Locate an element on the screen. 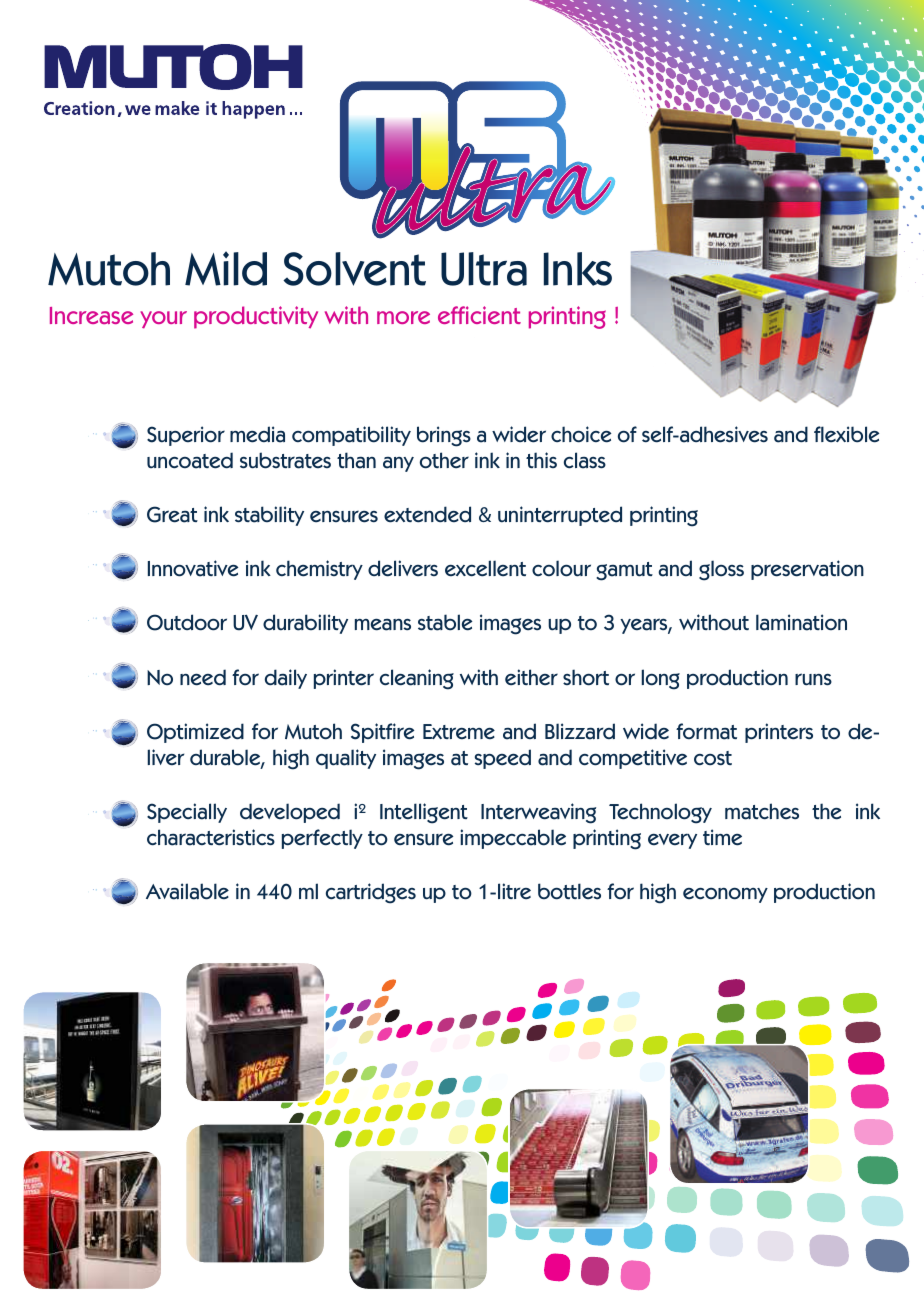  Superior is located at coordinates (186, 436).
